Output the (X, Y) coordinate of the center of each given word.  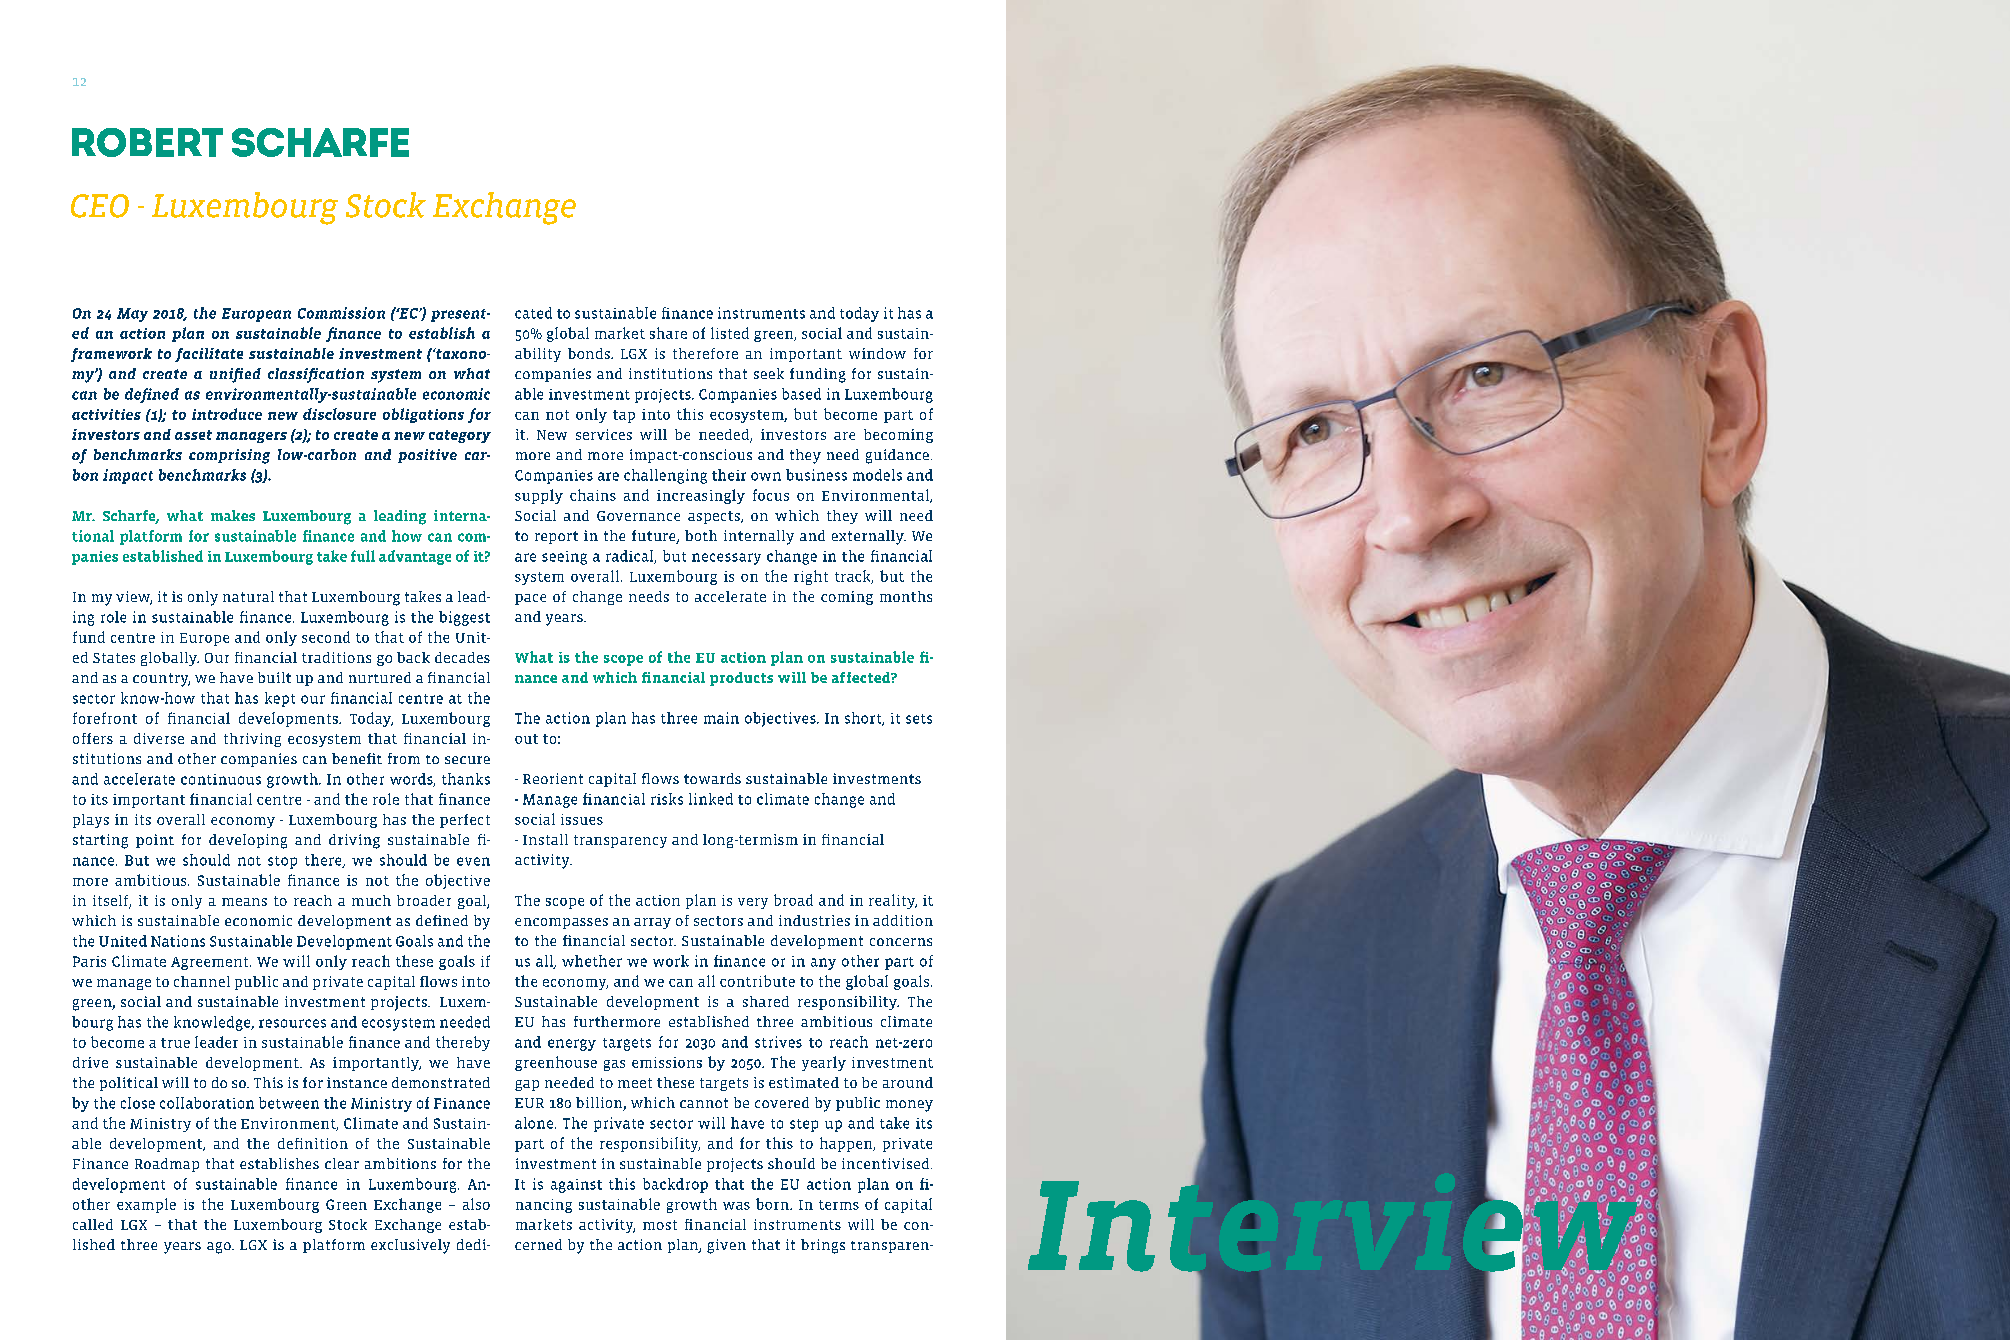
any (823, 964)
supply (539, 496)
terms (839, 1205)
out (526, 739)
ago (220, 1248)
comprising (229, 456)
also (476, 1204)
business (816, 475)
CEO (100, 206)
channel (202, 981)
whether (592, 961)
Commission (341, 313)
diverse (159, 738)
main (721, 718)
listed (730, 333)
